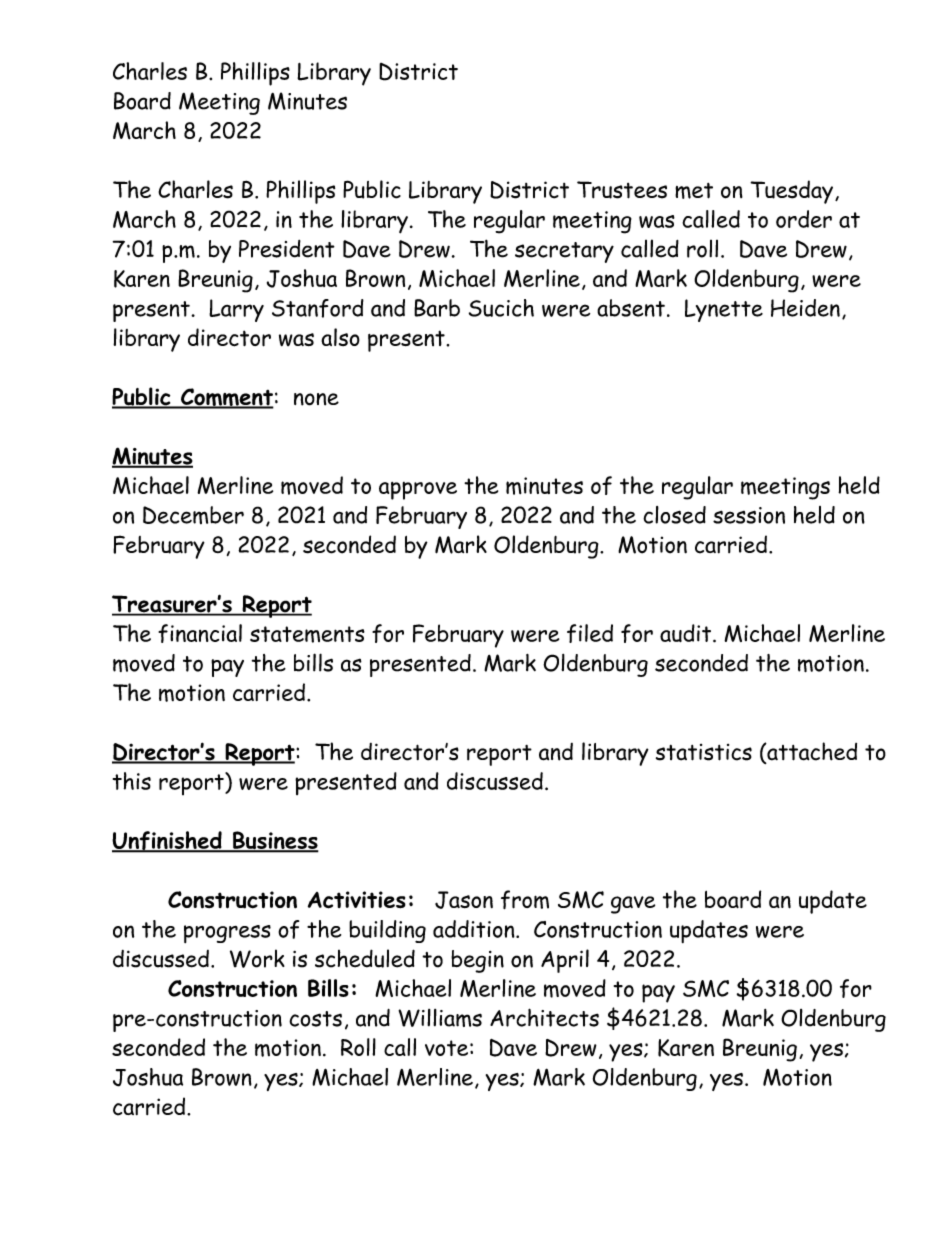  Describe the element at coordinates (193, 515) in the screenshot. I see `December` at that location.
